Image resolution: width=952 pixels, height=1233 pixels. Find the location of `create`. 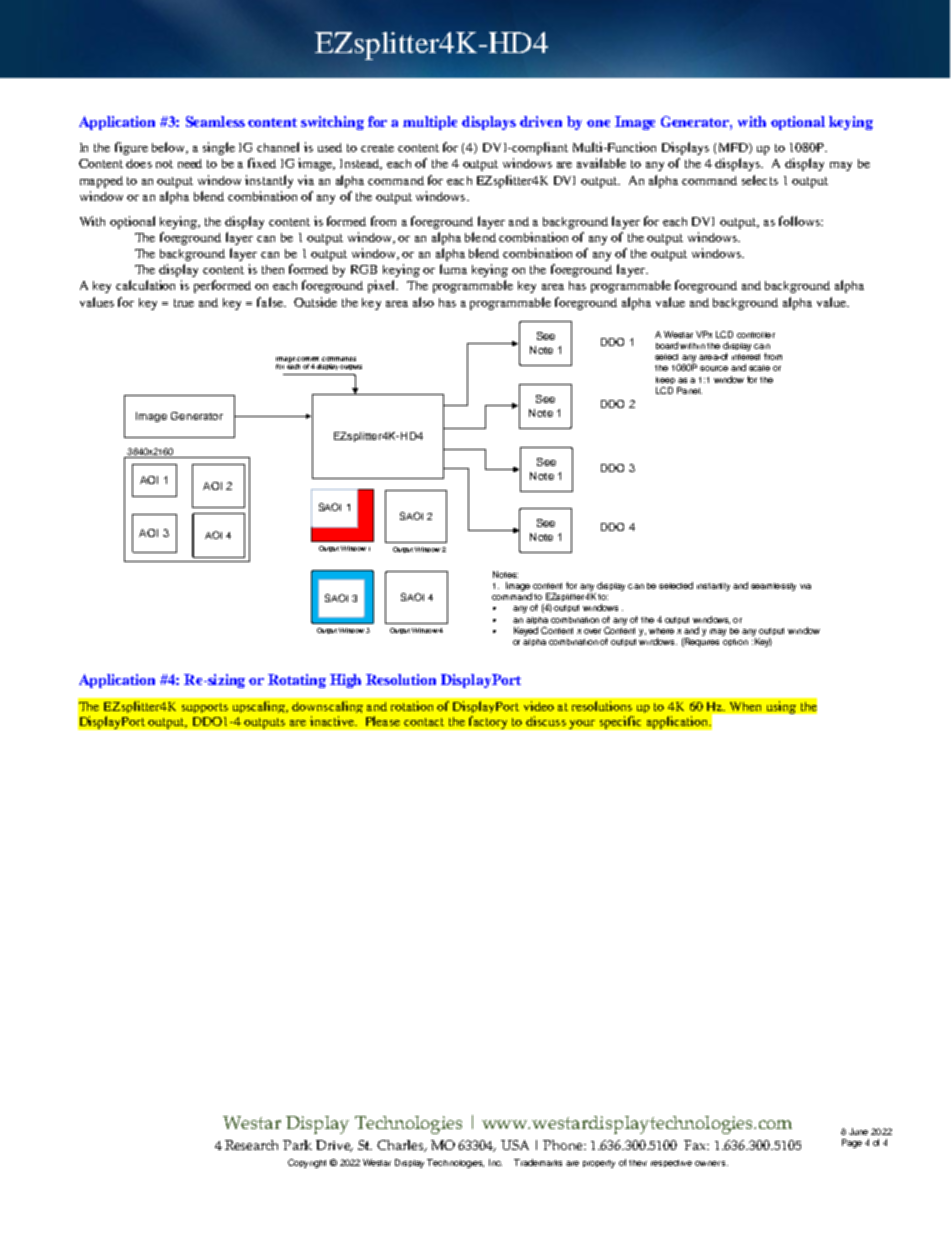

create is located at coordinates (377, 148).
